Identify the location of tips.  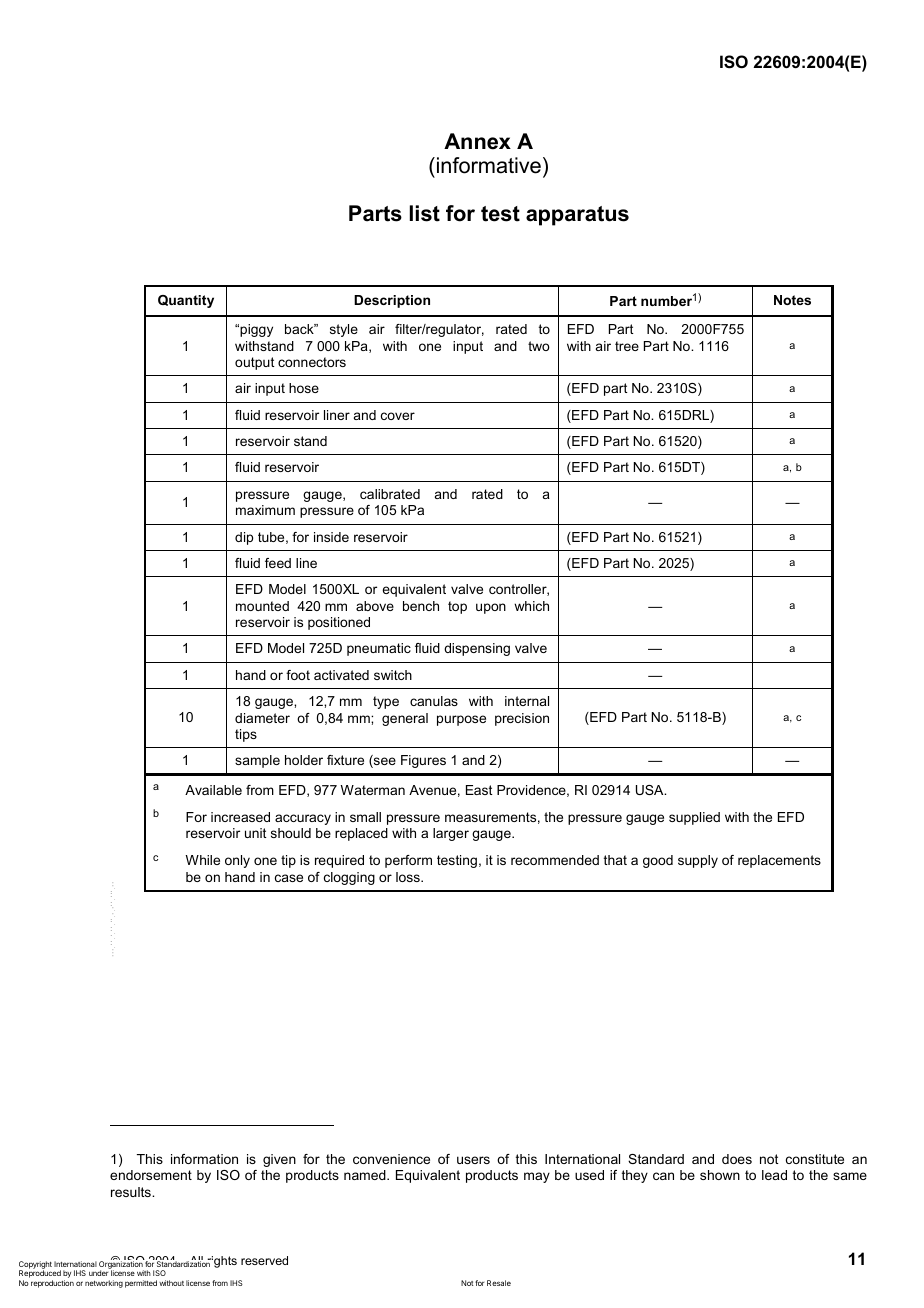
(246, 735).
